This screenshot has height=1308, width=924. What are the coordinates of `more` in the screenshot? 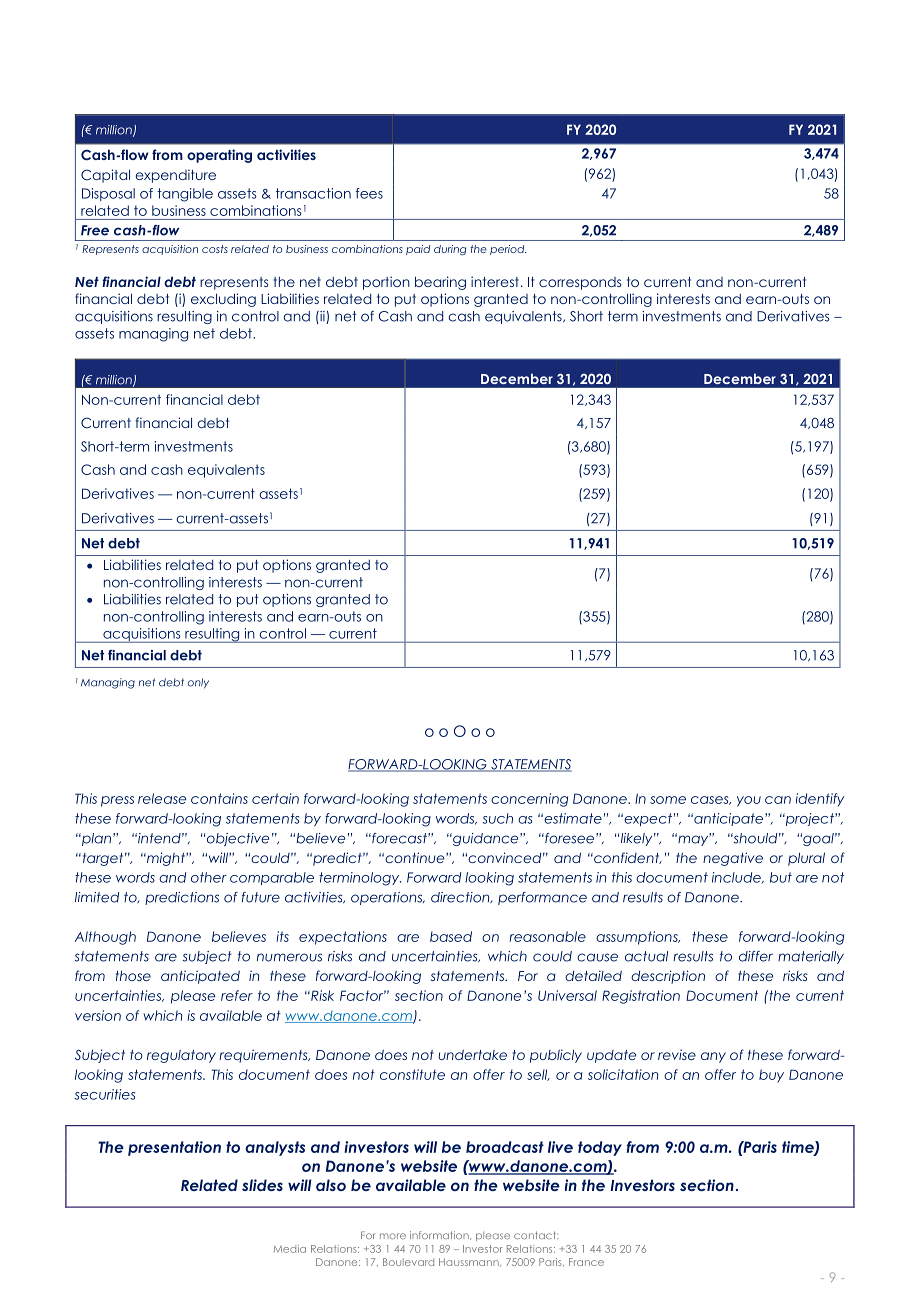 It's located at (393, 1236).
